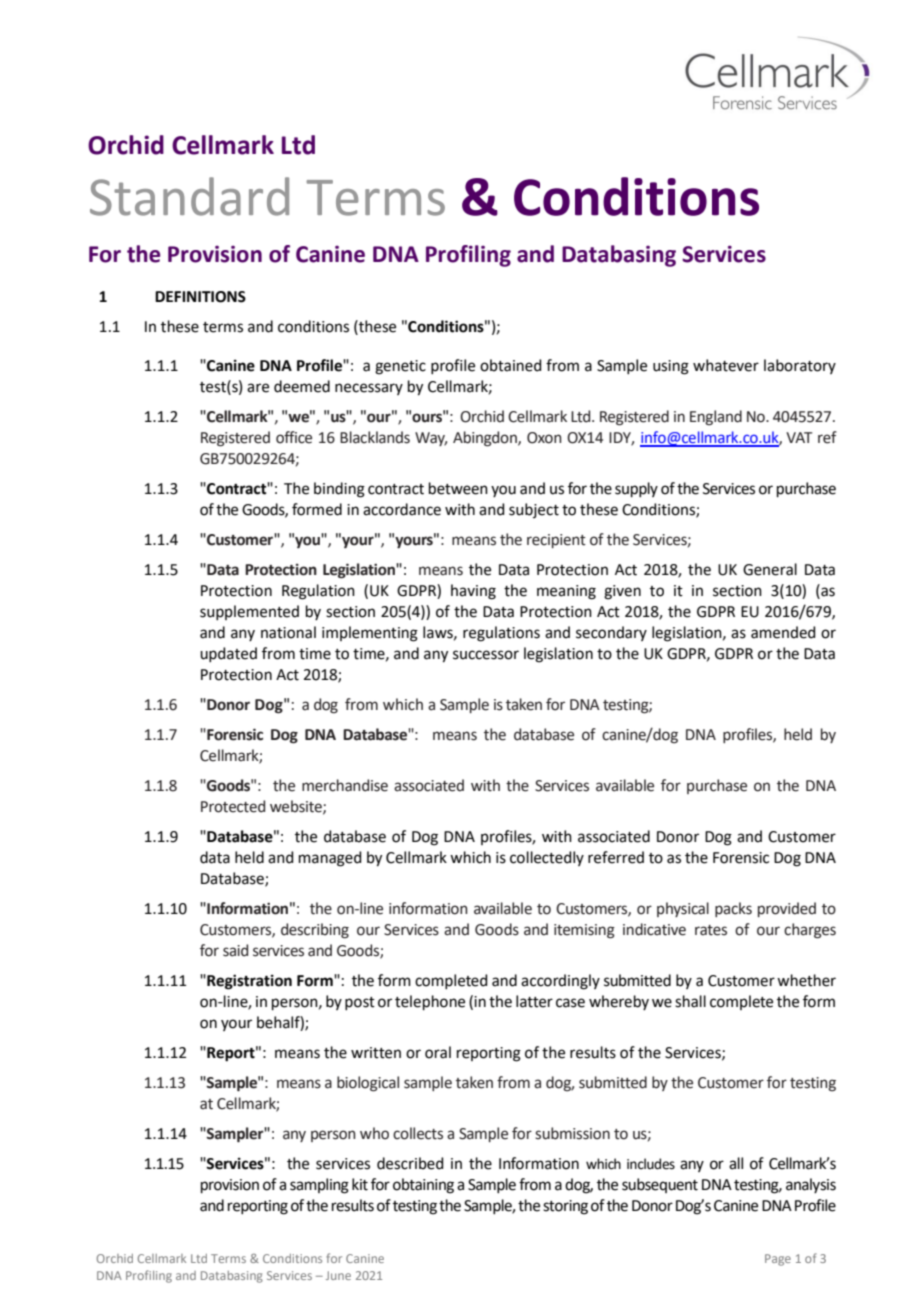 The image size is (924, 1308). Describe the element at coordinates (486, 655) in the screenshot. I see `successor` at that location.
